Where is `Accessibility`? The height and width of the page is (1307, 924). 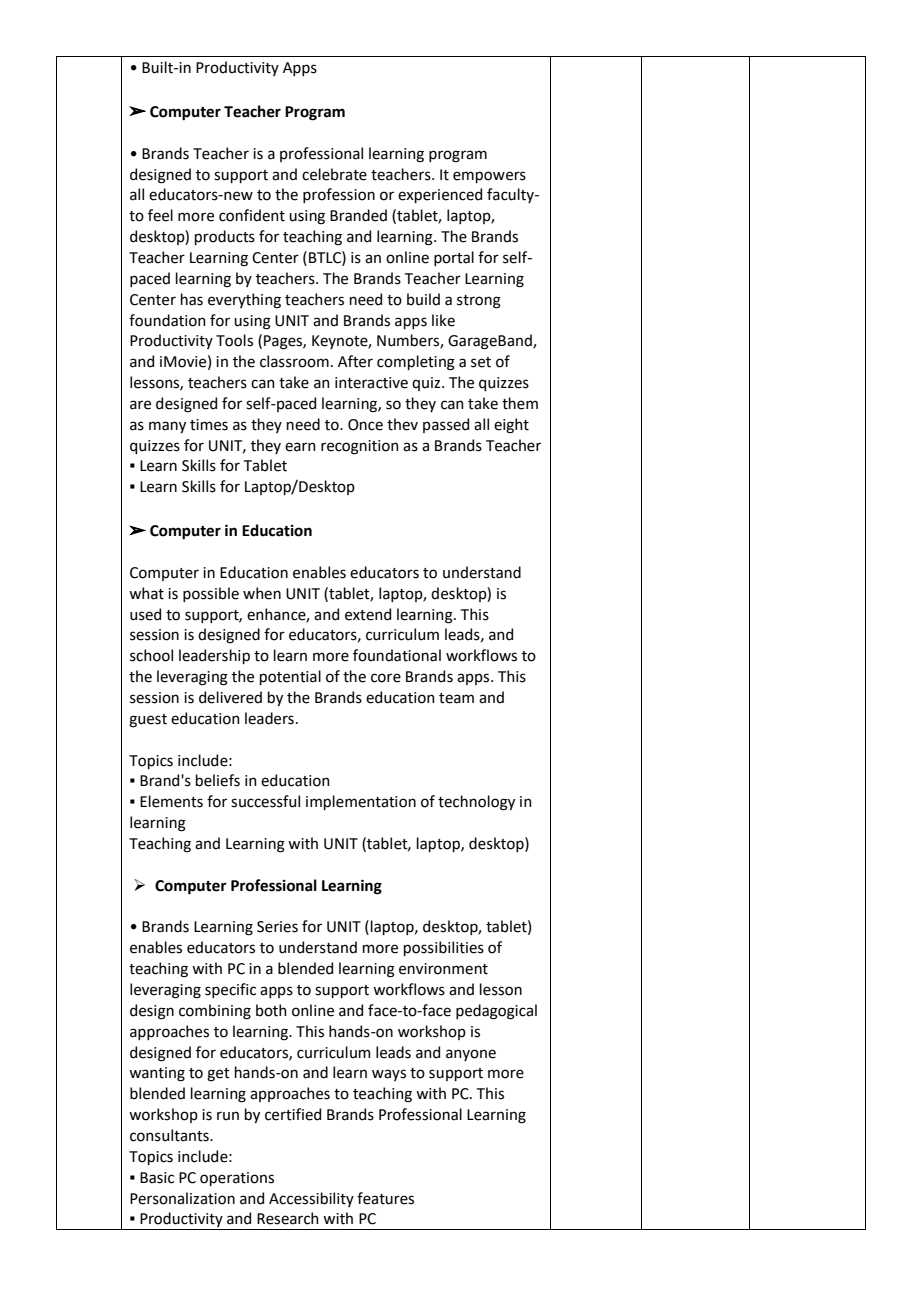
Accessibility is located at coordinates (311, 1199).
